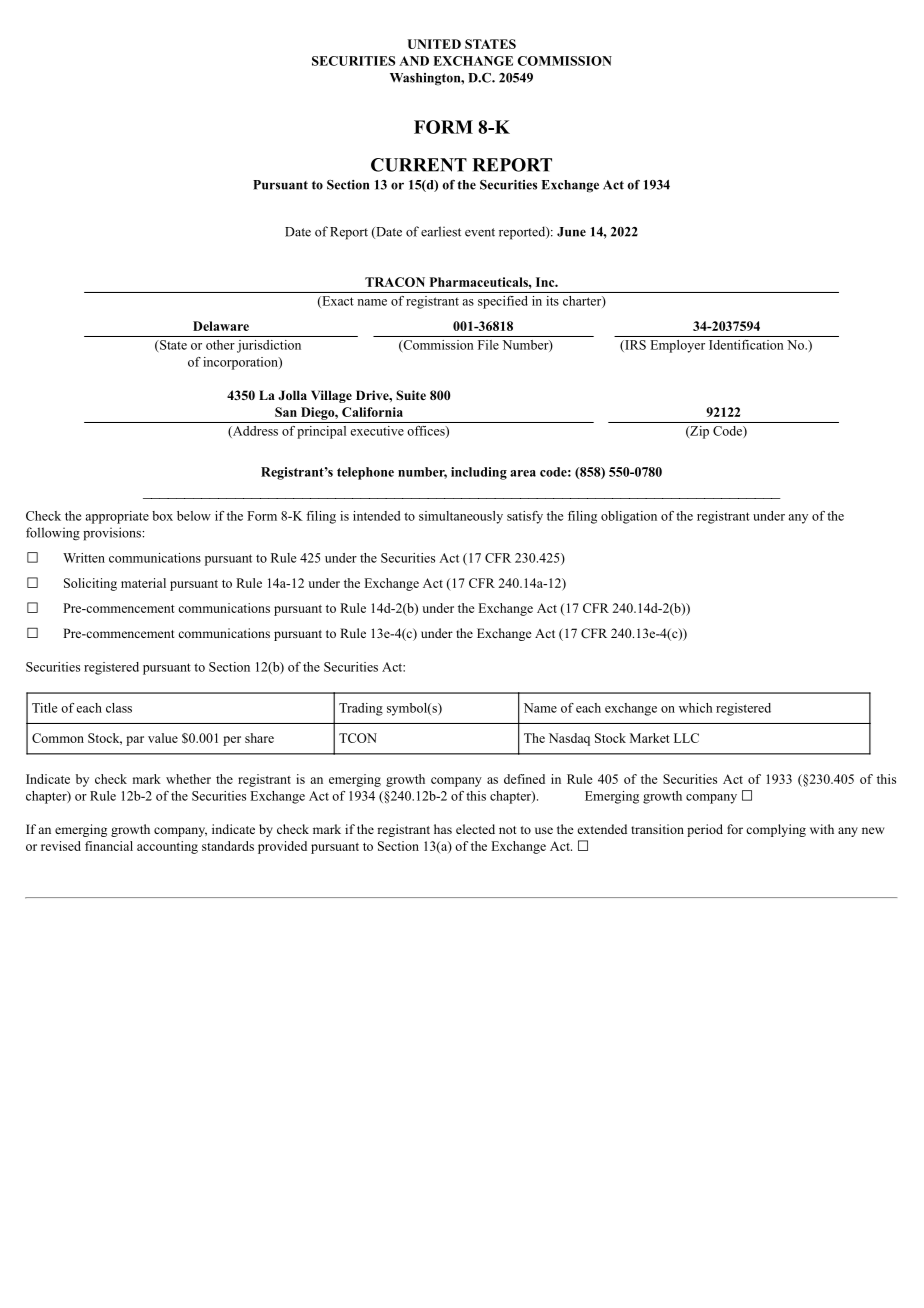 The width and height of the screenshot is (924, 1308). What do you see at coordinates (571, 232) in the screenshot?
I see `June` at bounding box center [571, 232].
